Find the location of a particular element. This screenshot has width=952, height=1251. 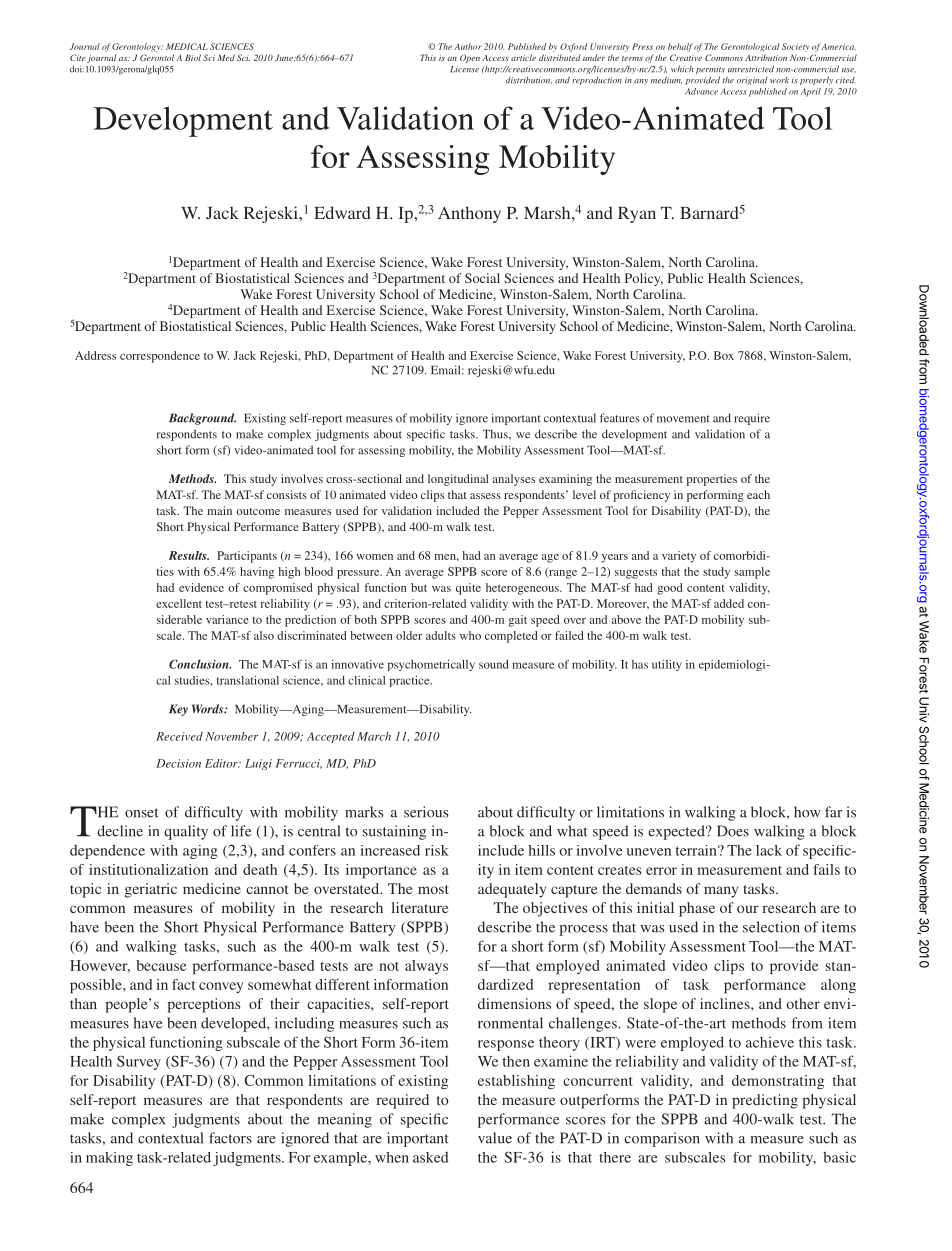

geriatric is located at coordinates (151, 890).
